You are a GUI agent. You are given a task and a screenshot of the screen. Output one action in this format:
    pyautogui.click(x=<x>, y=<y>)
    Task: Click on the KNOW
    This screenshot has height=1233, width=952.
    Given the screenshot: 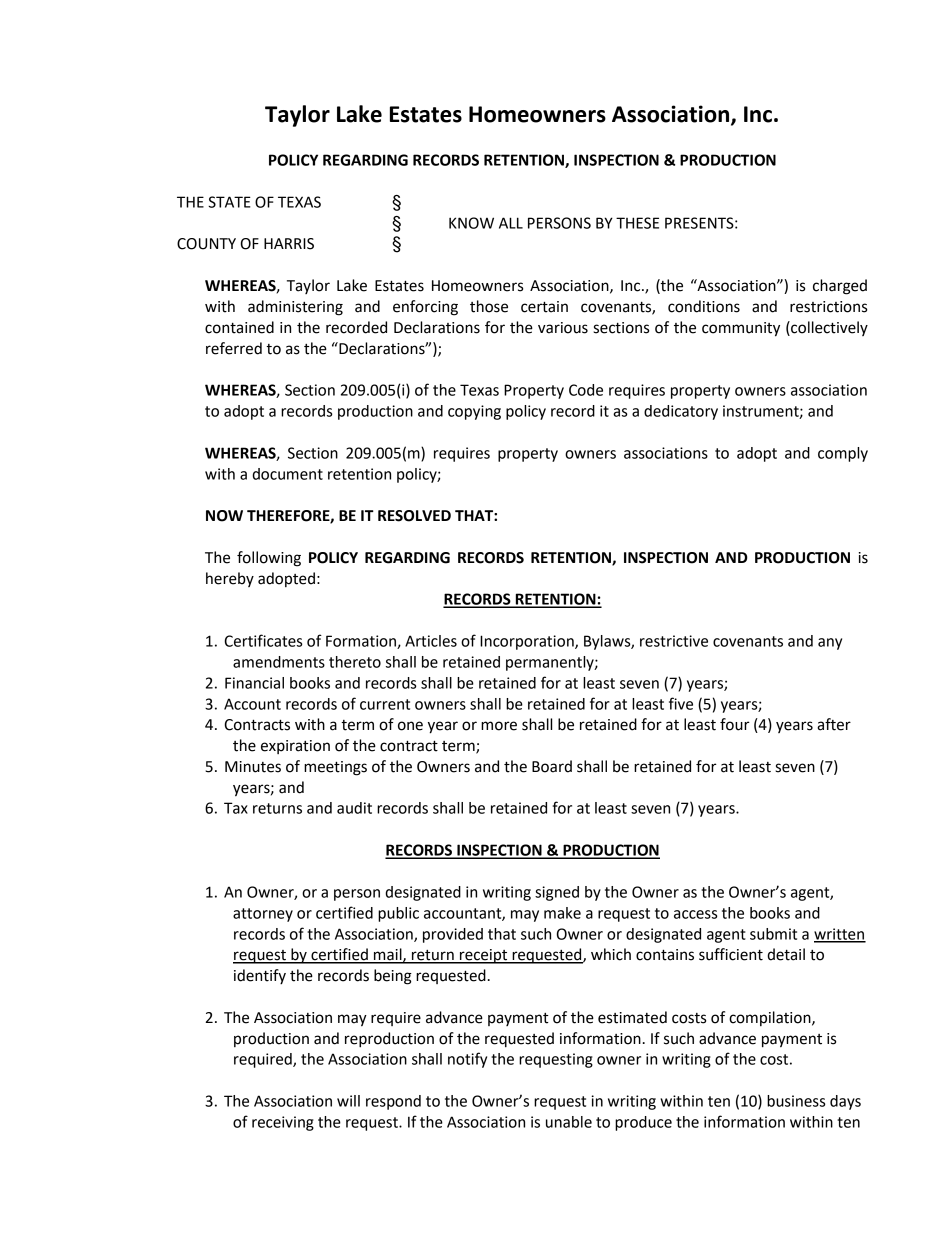 What is the action you would take?
    pyautogui.click(x=471, y=223)
